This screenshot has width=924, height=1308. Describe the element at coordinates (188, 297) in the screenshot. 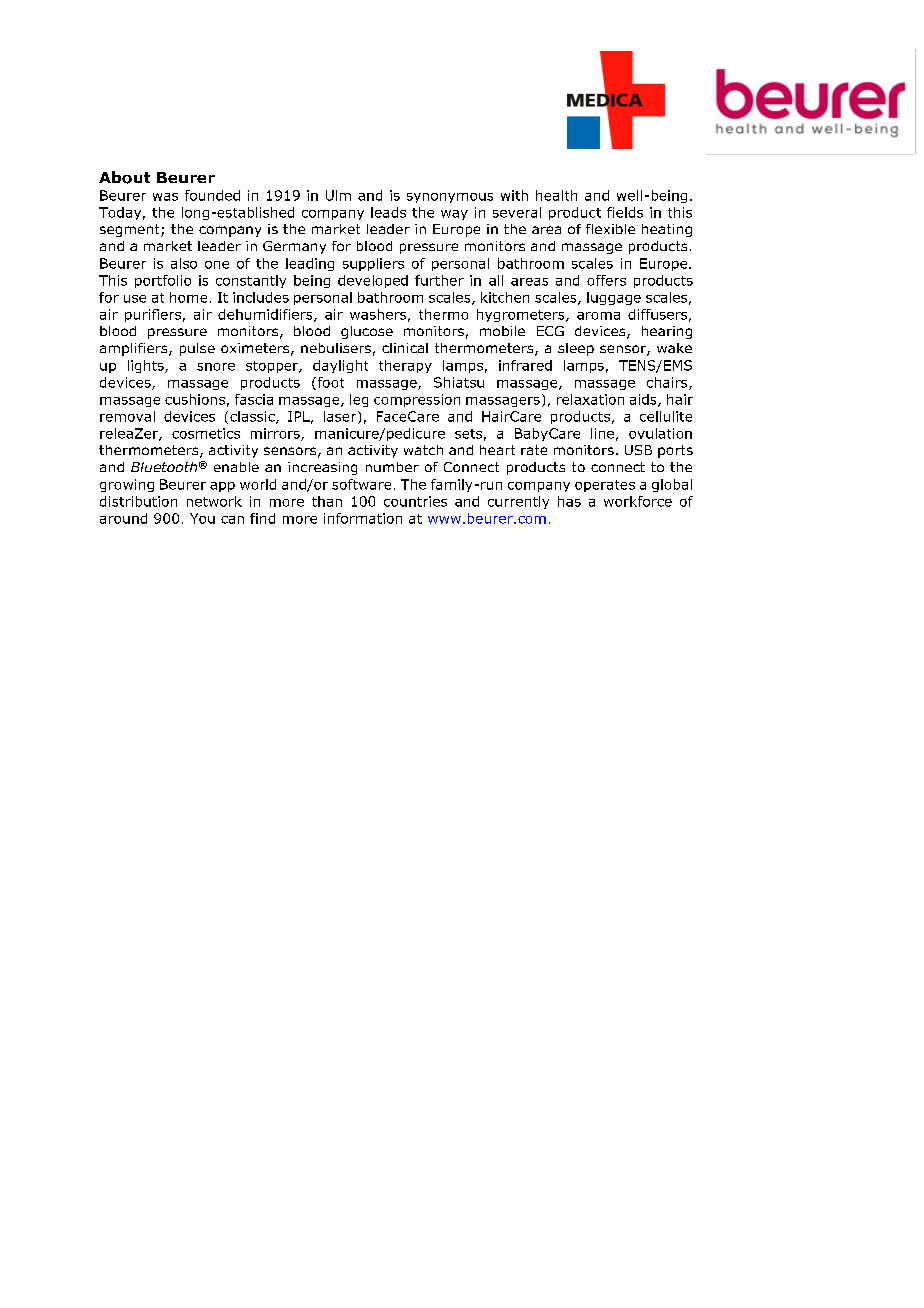

I see `home` at that location.
